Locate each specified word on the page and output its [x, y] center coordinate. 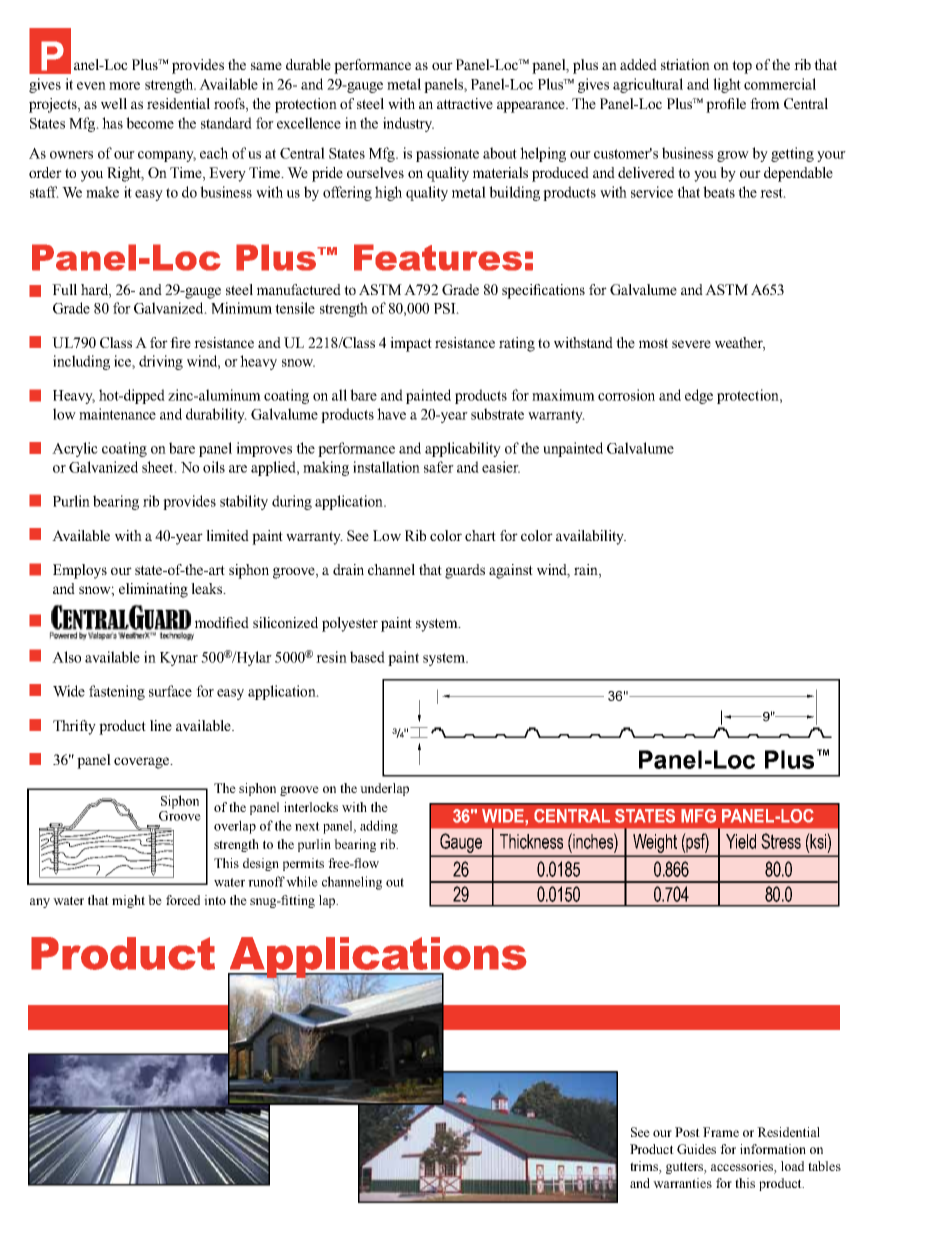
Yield [741, 841]
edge [699, 396]
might [128, 901]
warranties [682, 1183]
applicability [463, 449]
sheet [159, 467]
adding [379, 827]
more [124, 86]
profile [726, 105]
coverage [143, 763]
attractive [465, 103]
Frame [721, 1132]
